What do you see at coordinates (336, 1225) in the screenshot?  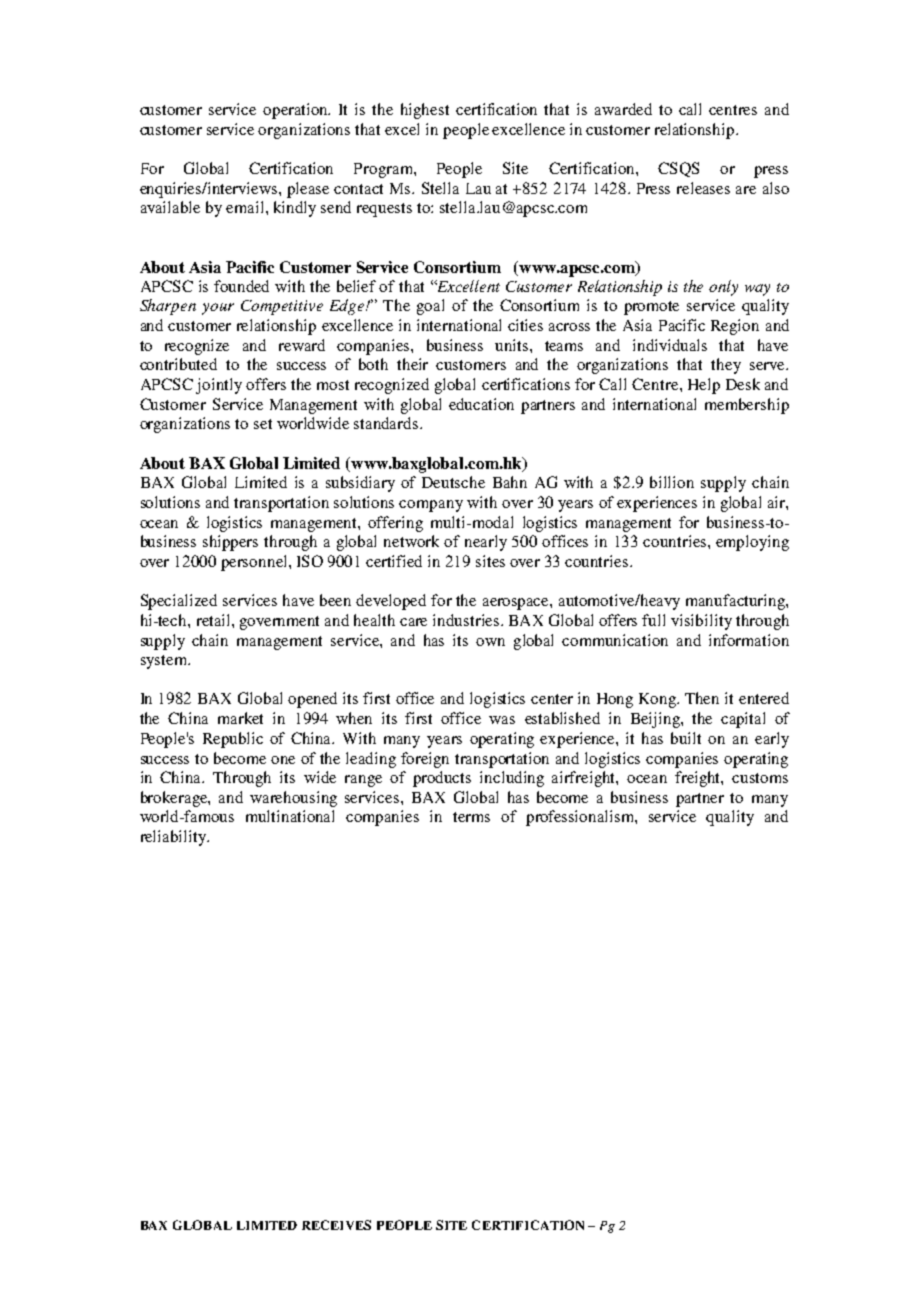 I see `RECEIVES` at bounding box center [336, 1225].
